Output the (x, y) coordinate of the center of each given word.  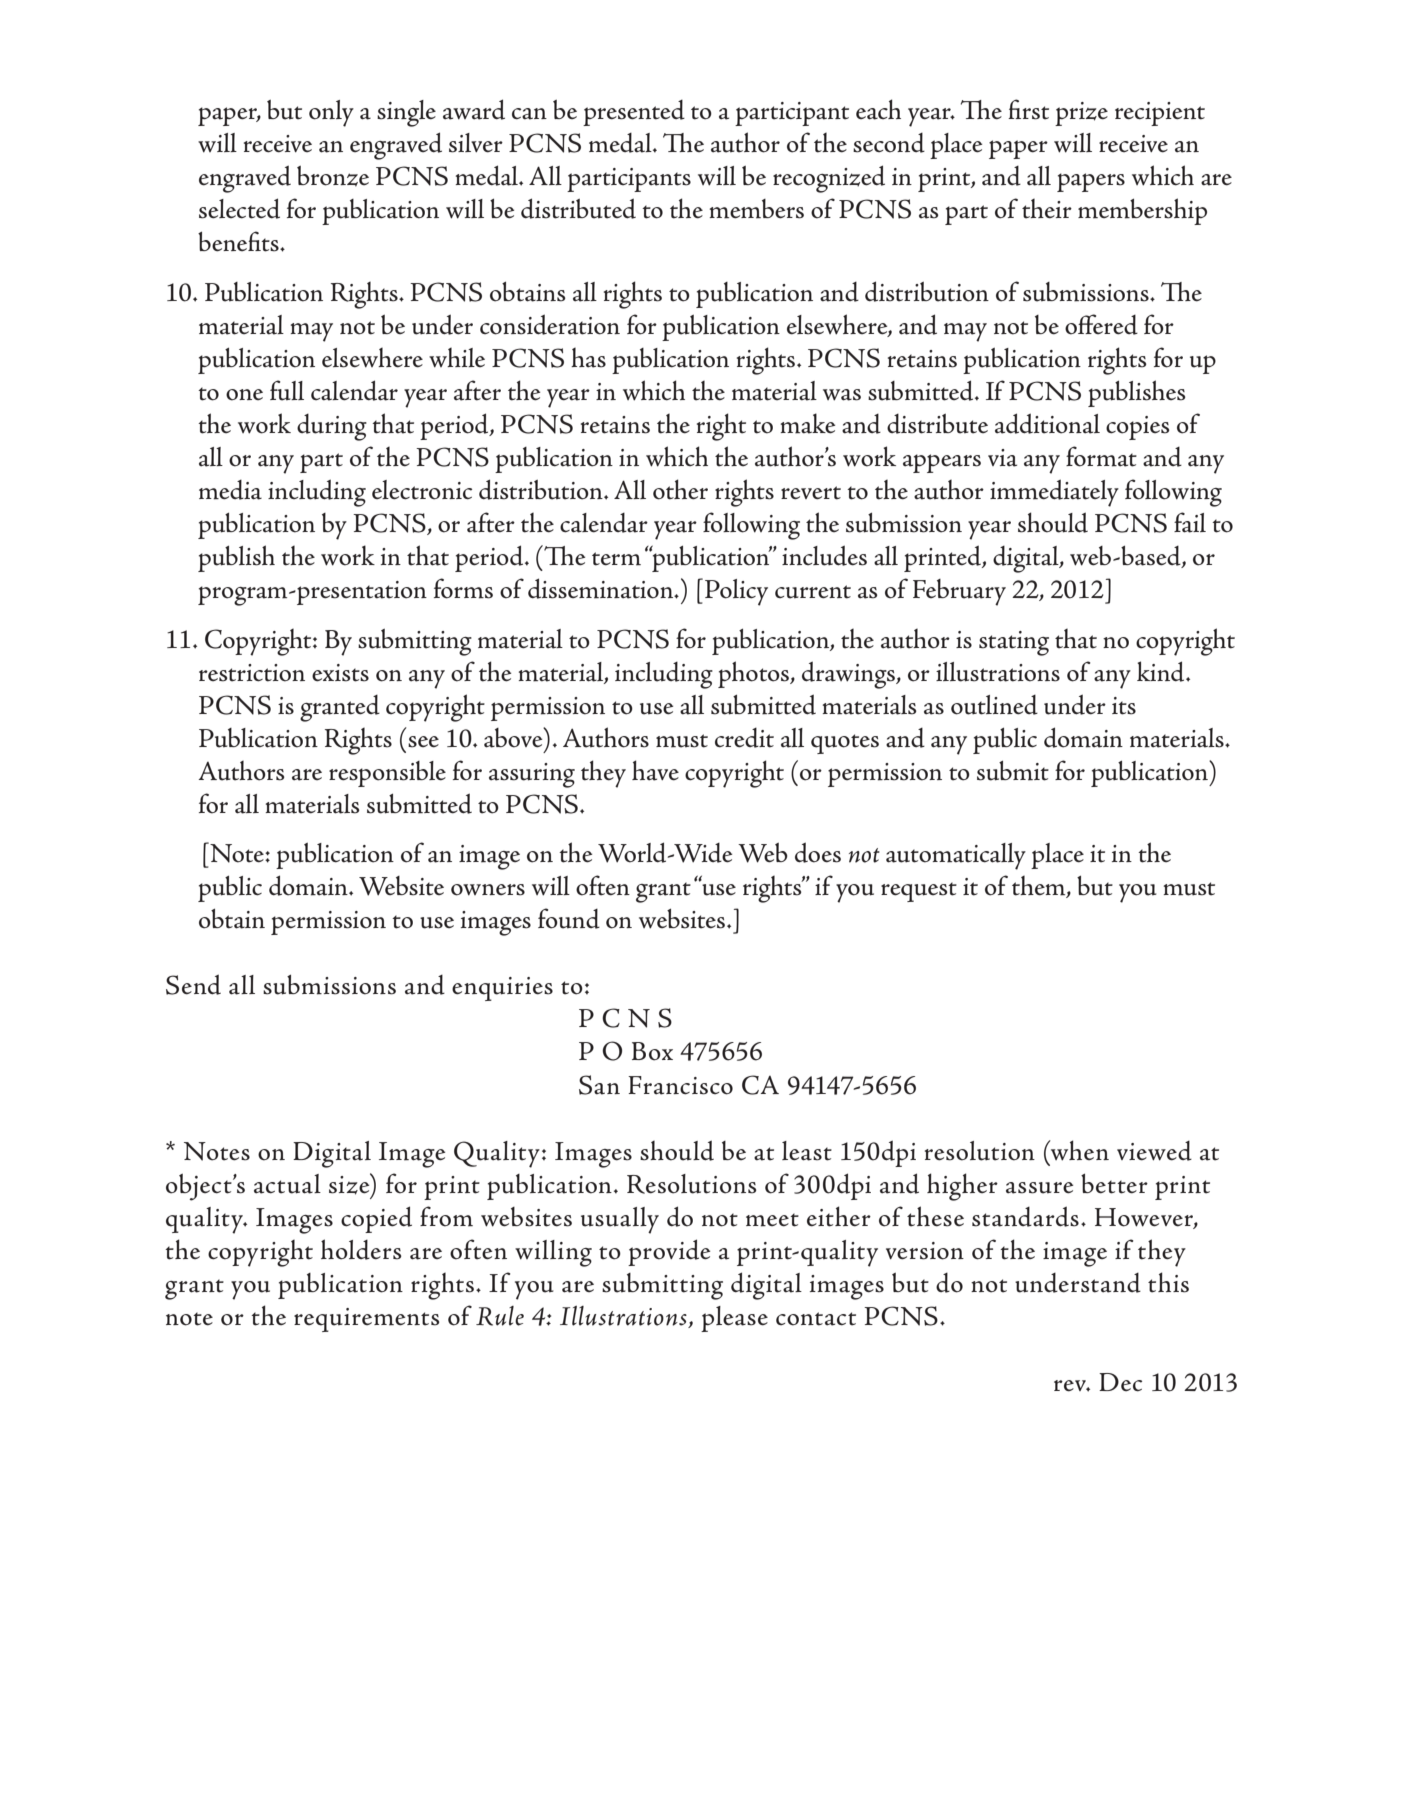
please (734, 1319)
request (919, 892)
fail (1190, 522)
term (616, 559)
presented (634, 113)
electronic (422, 490)
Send (193, 984)
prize (1081, 114)
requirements (367, 1320)
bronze (333, 176)
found (569, 918)
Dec (1120, 1382)
